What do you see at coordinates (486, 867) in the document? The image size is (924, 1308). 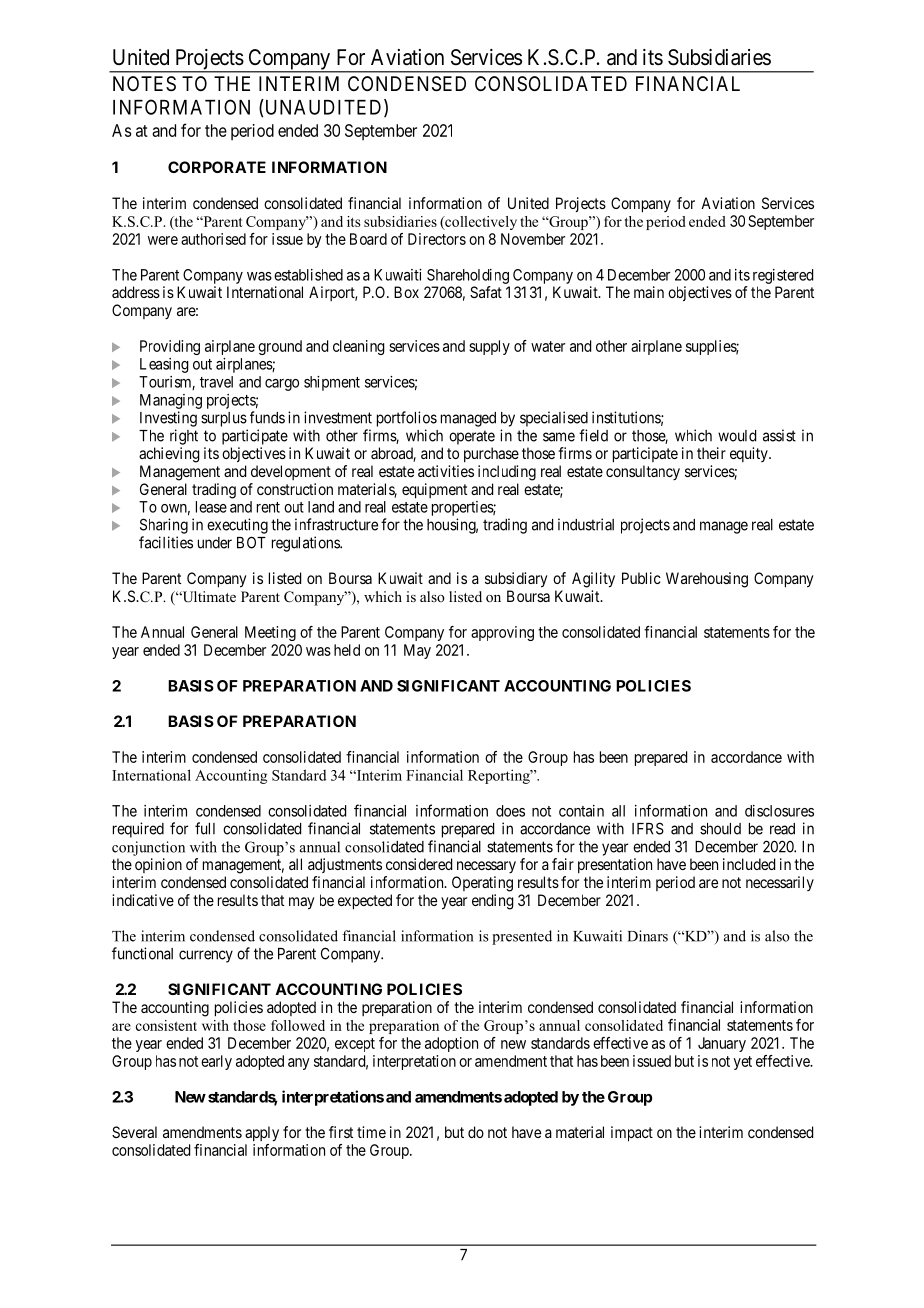 I see `necessary` at bounding box center [486, 867].
